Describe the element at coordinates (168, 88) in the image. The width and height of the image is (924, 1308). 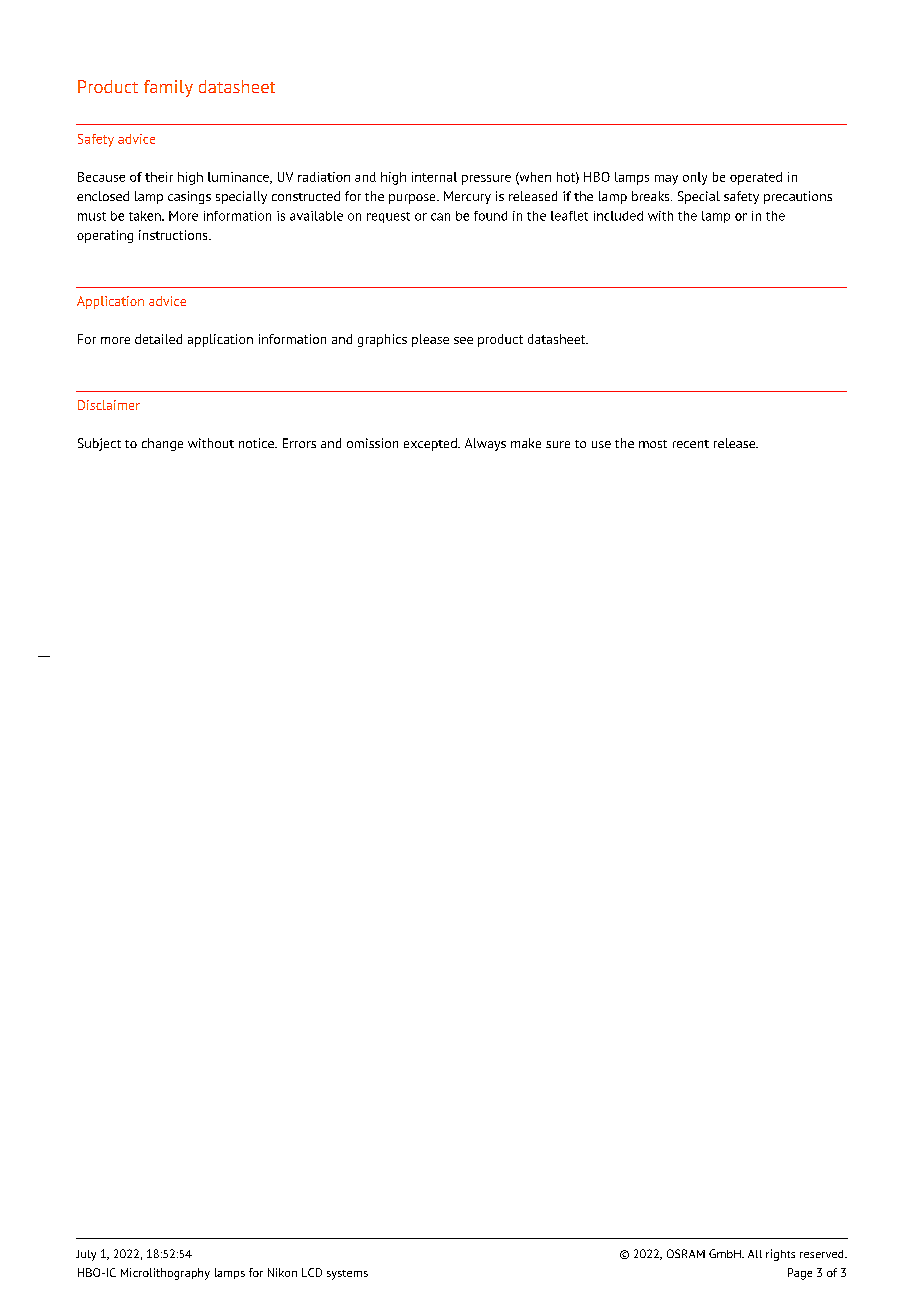
I see `family` at that location.
